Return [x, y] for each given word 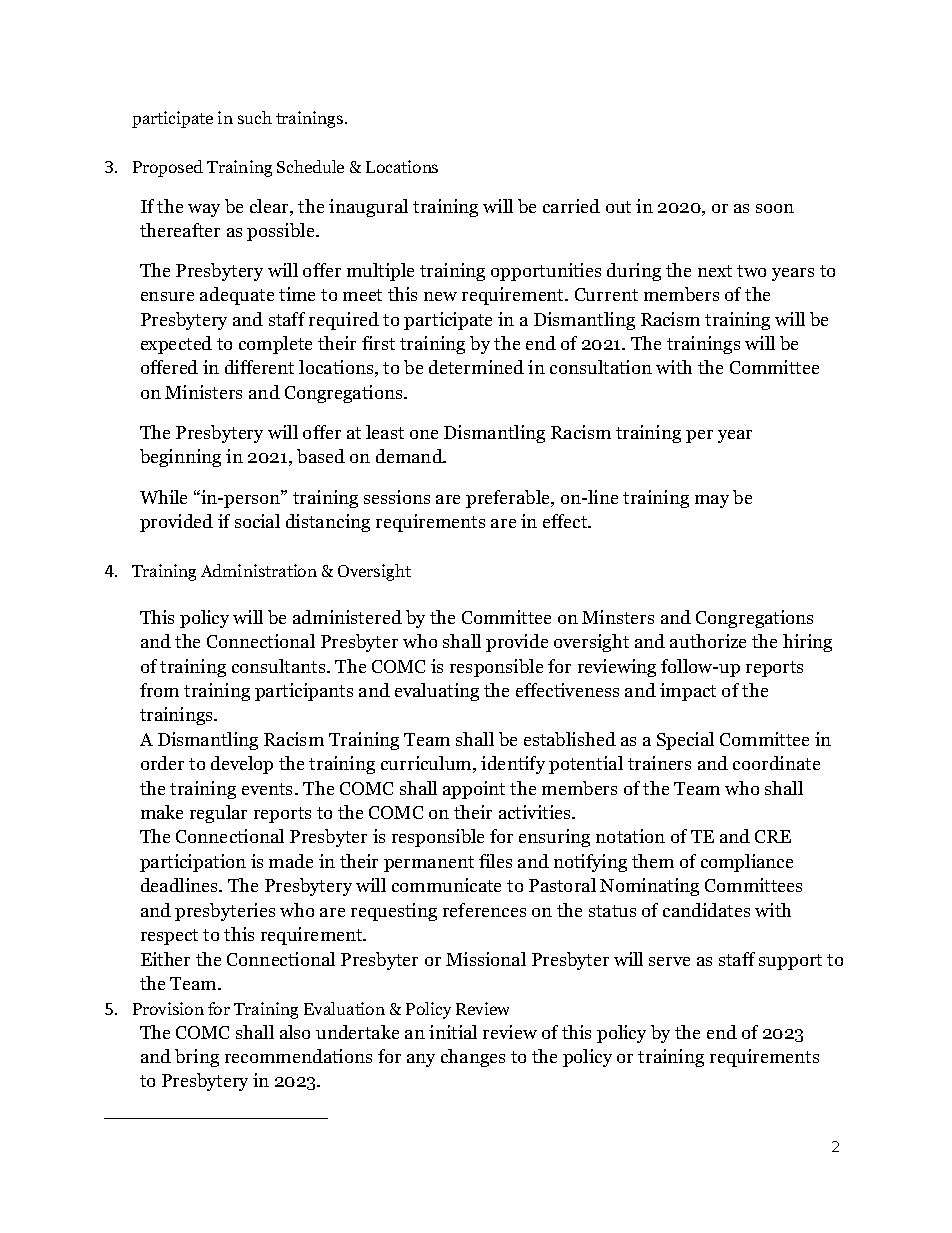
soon [775, 208]
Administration [259, 570]
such [255, 117]
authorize [708, 641]
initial [453, 1032]
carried [571, 206]
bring [197, 1058]
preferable [509, 499]
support [790, 962]
